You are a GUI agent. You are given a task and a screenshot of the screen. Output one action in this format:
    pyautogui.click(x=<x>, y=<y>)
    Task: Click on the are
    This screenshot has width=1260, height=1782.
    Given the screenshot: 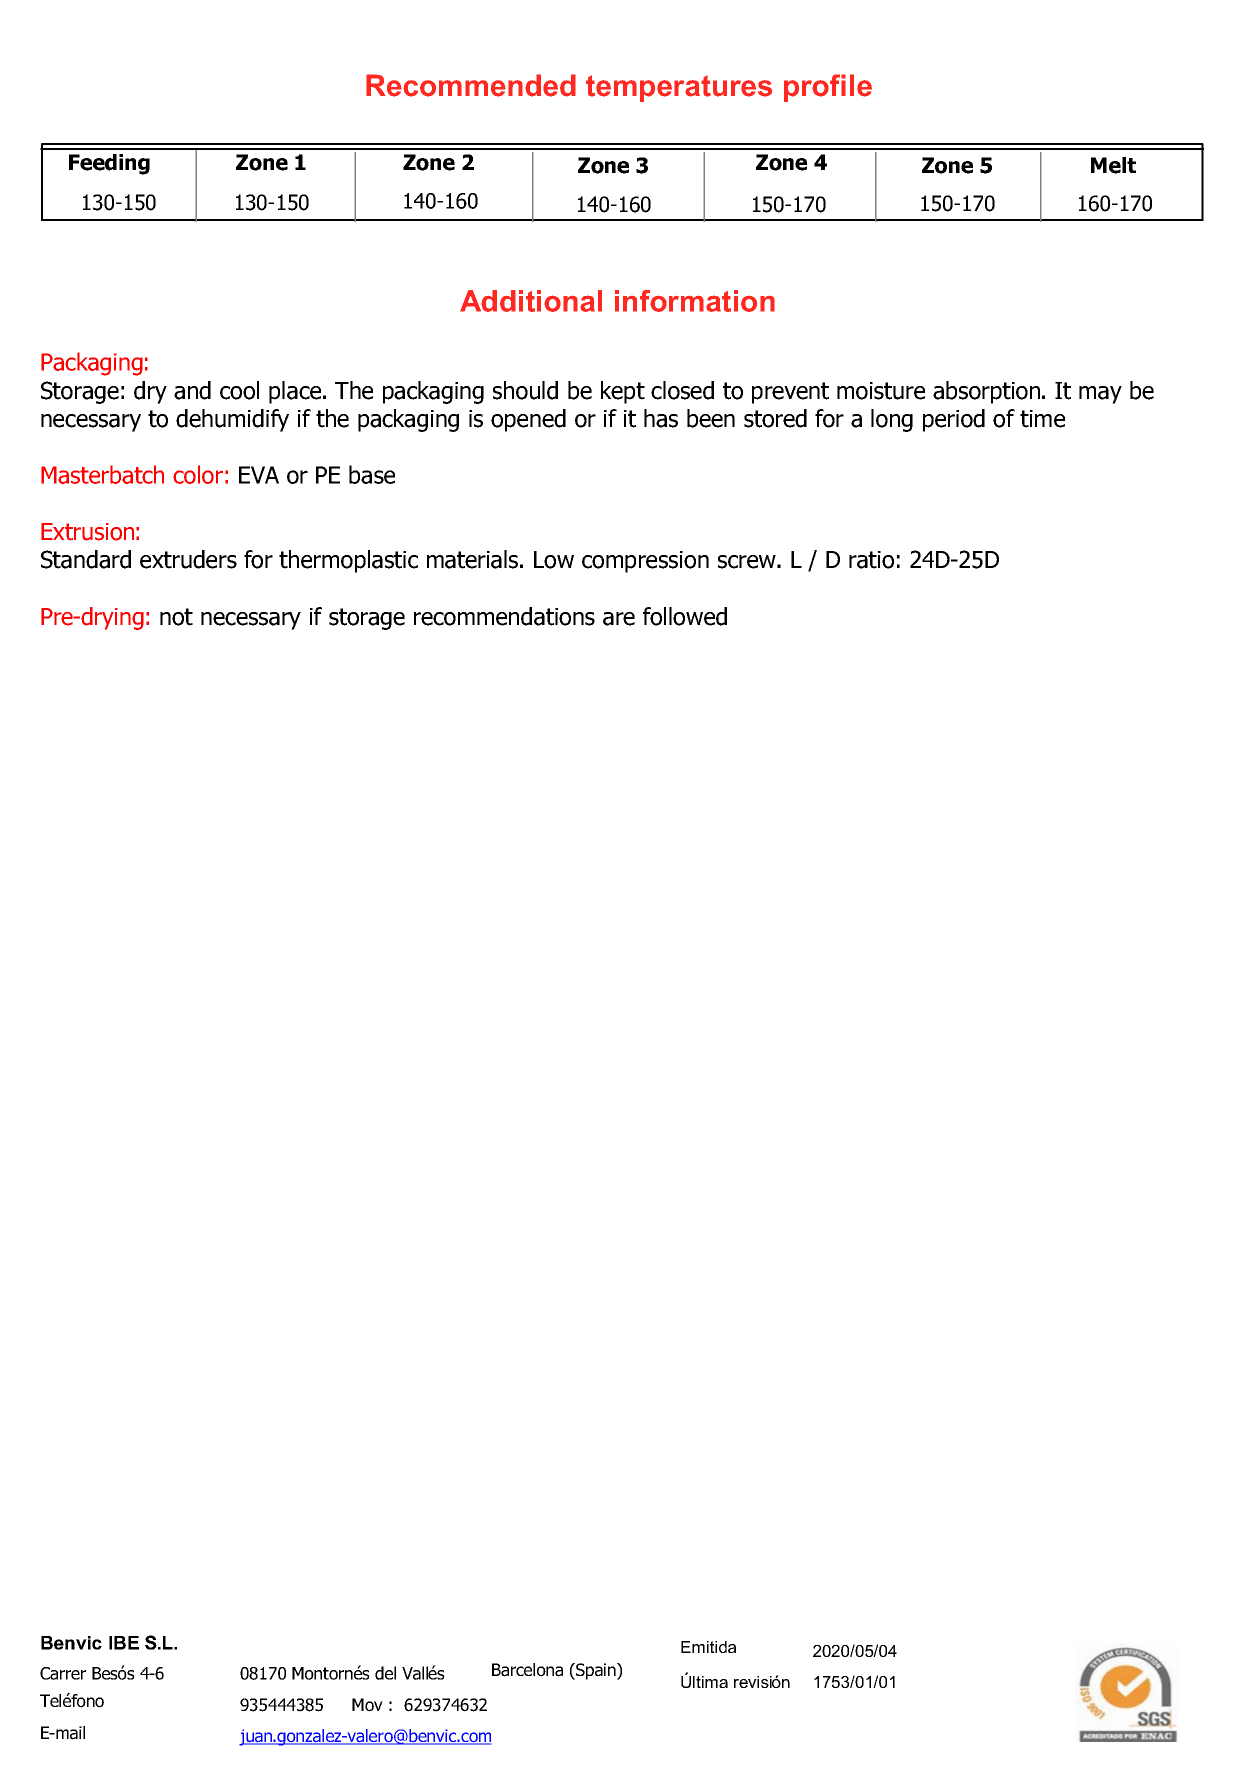 What is the action you would take?
    pyautogui.click(x=619, y=619)
